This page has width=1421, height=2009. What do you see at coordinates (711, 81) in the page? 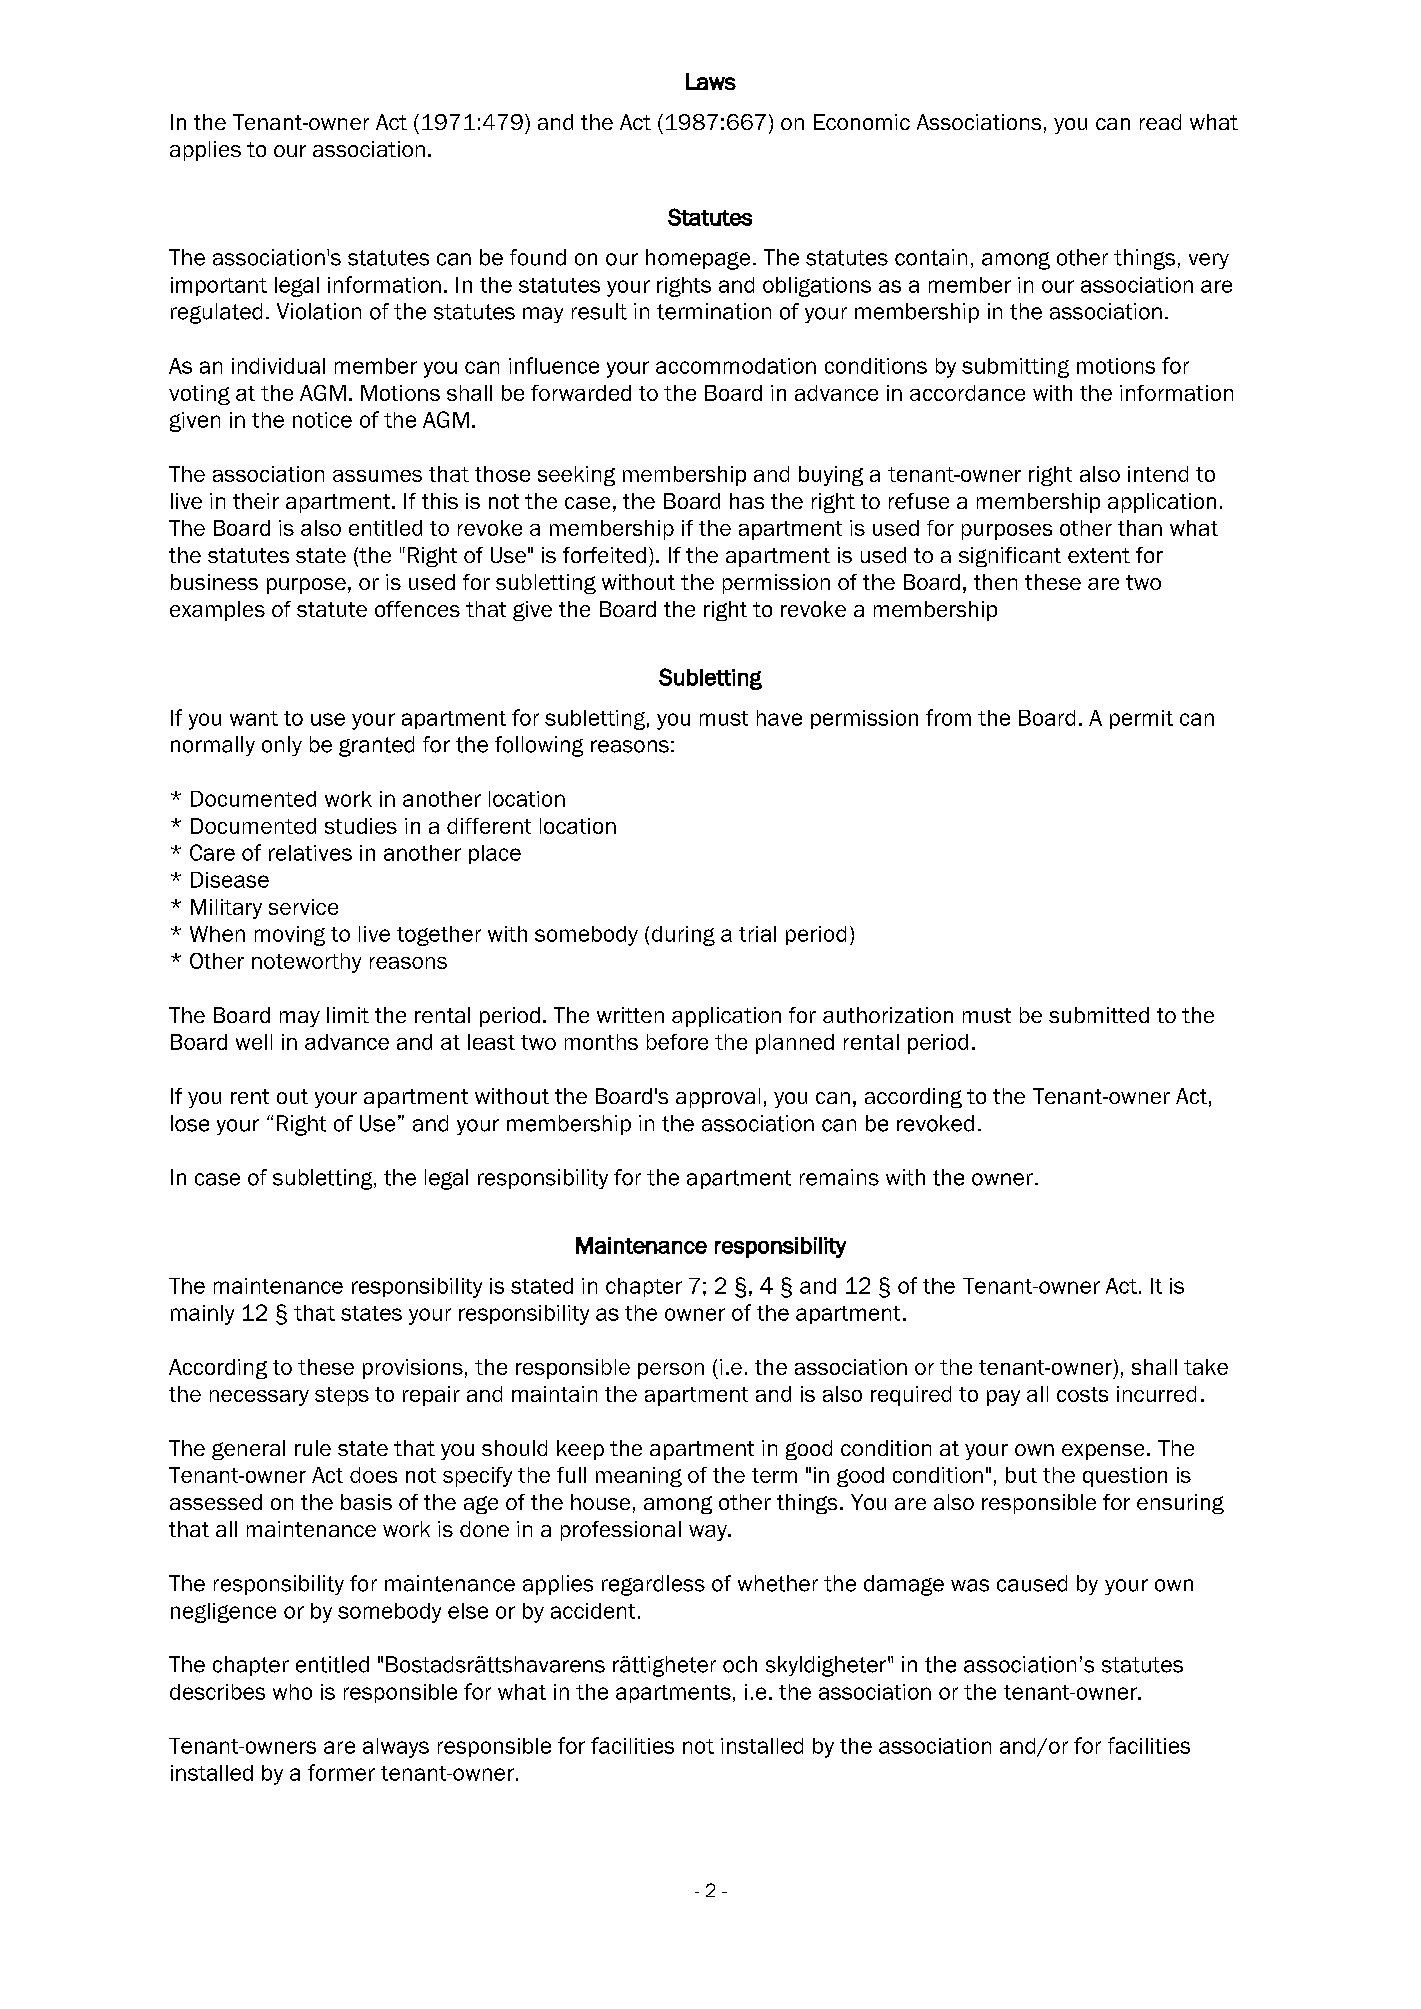
I see `Laws` at bounding box center [711, 81].
